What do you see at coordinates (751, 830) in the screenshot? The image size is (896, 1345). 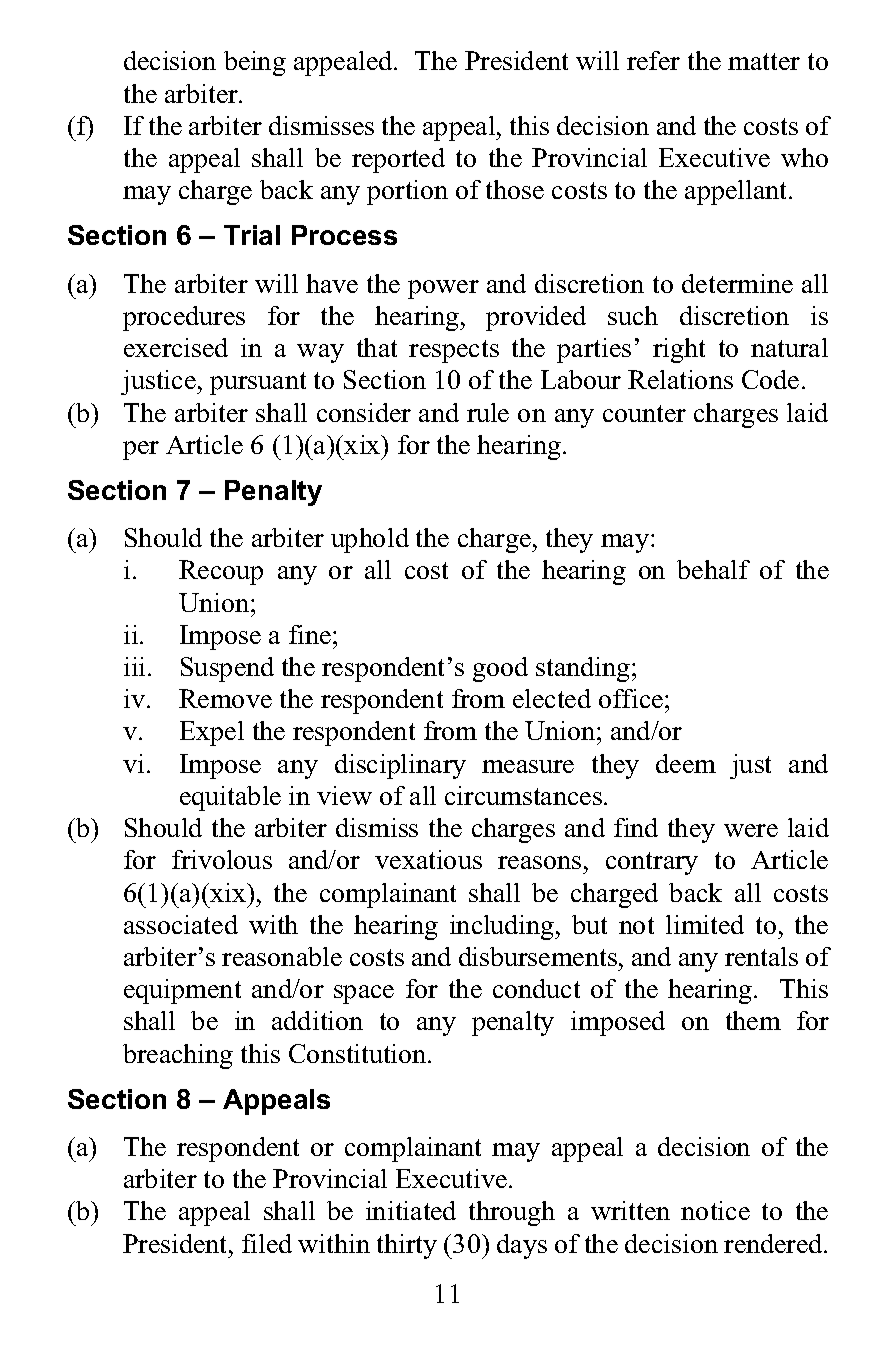 I see `were` at bounding box center [751, 830].
